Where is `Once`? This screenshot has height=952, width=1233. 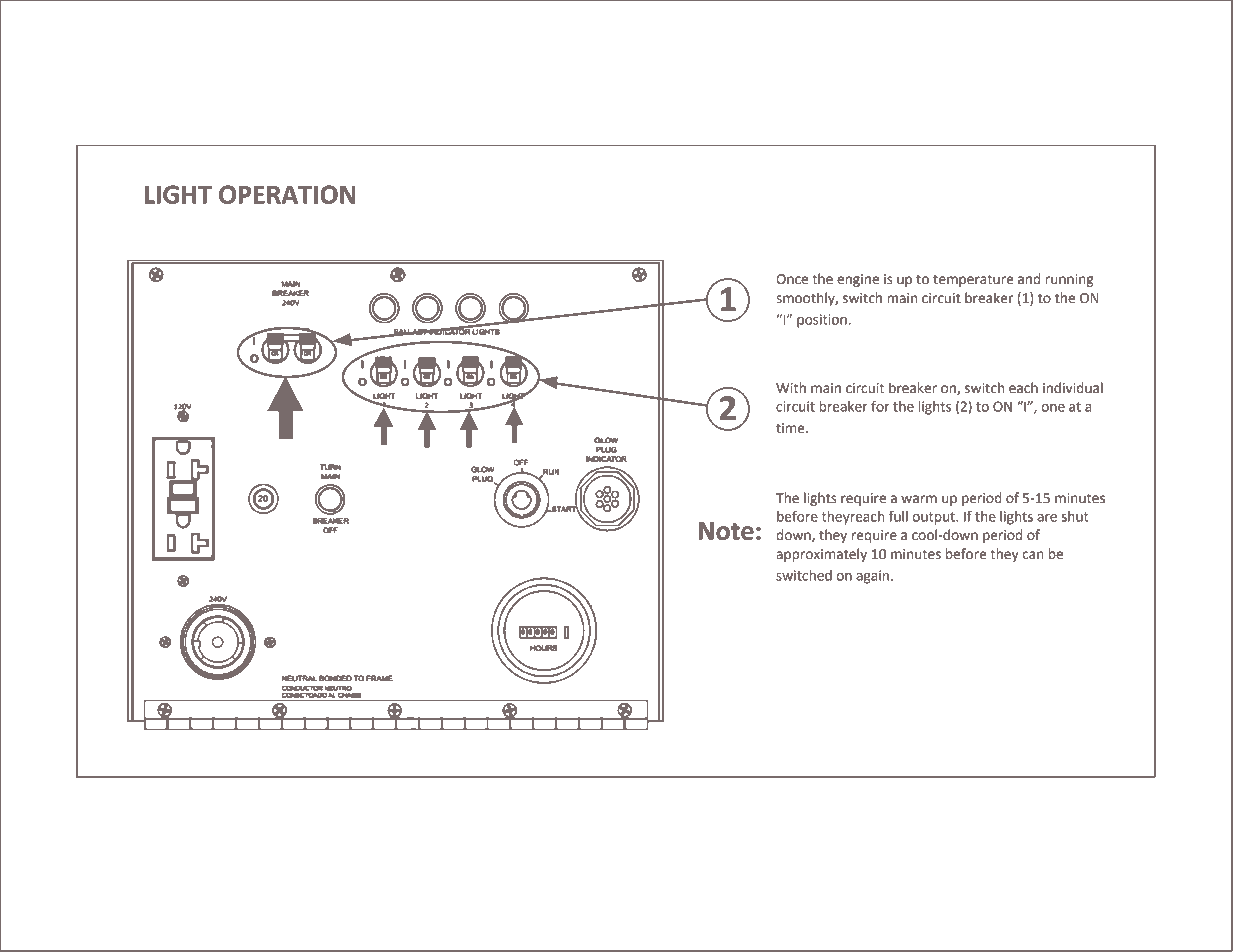
Once is located at coordinates (792, 279).
